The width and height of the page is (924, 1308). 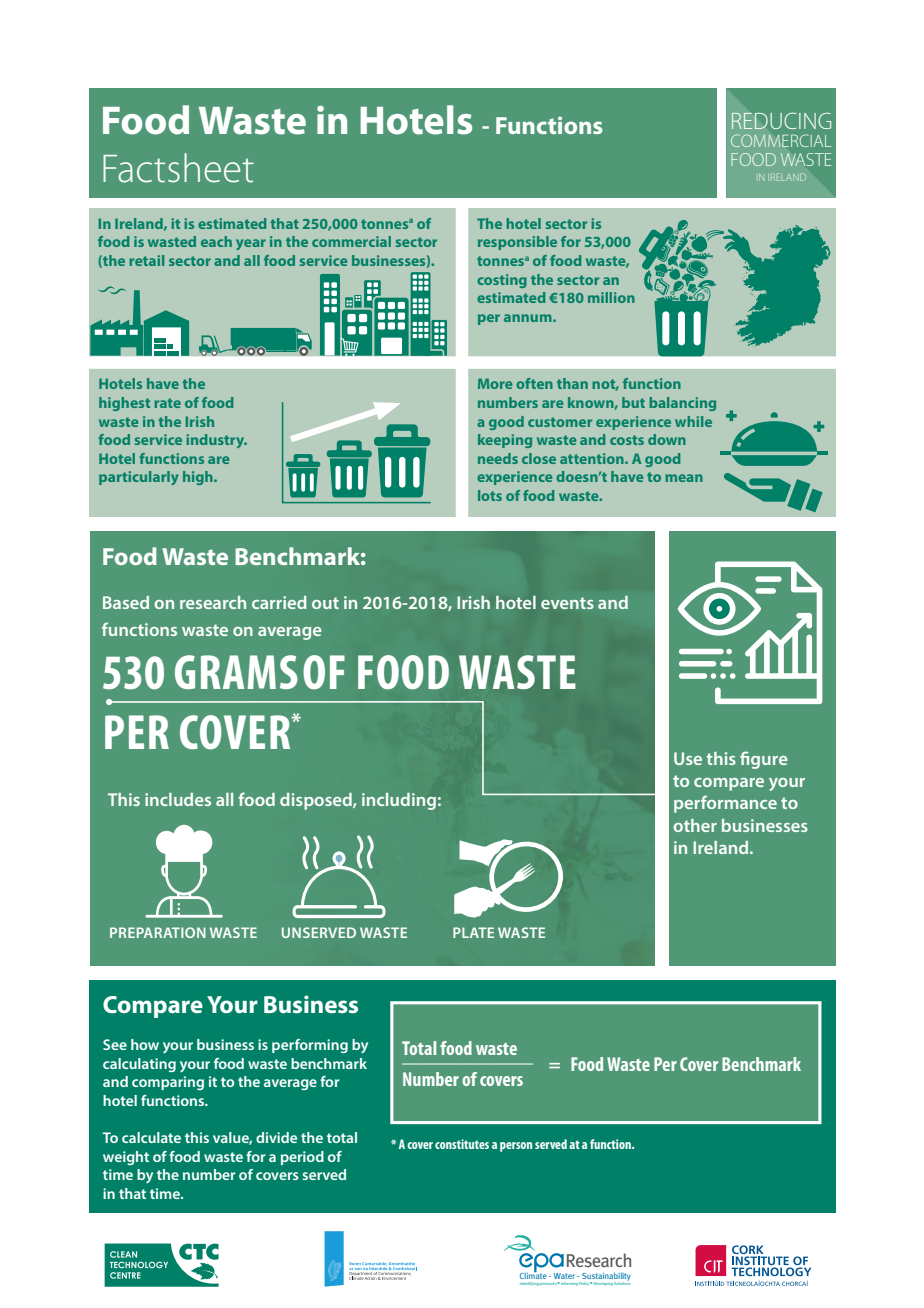 I want to click on events, so click(x=567, y=603).
